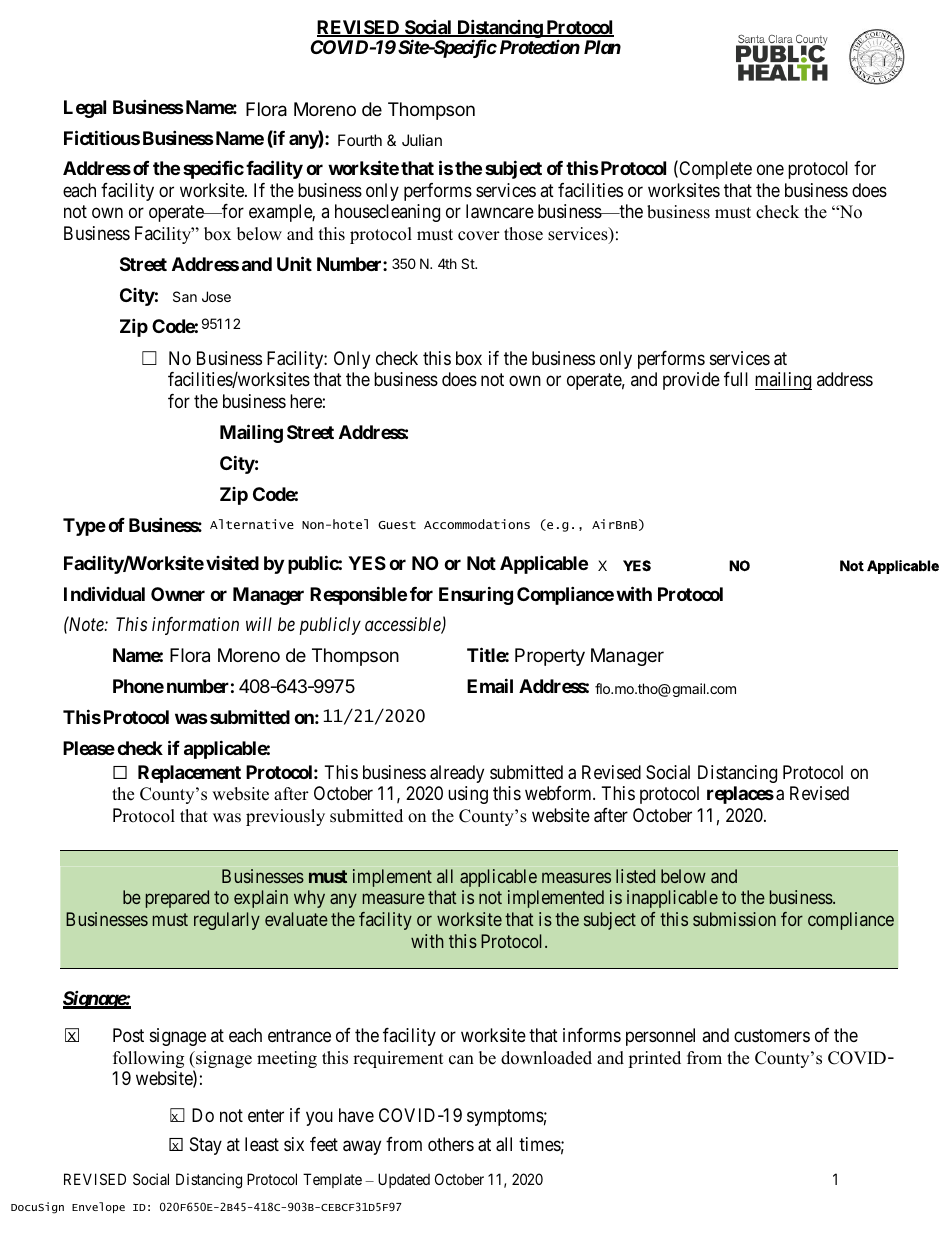 This document has width=952, height=1233. I want to click on Legal, so click(85, 109).
